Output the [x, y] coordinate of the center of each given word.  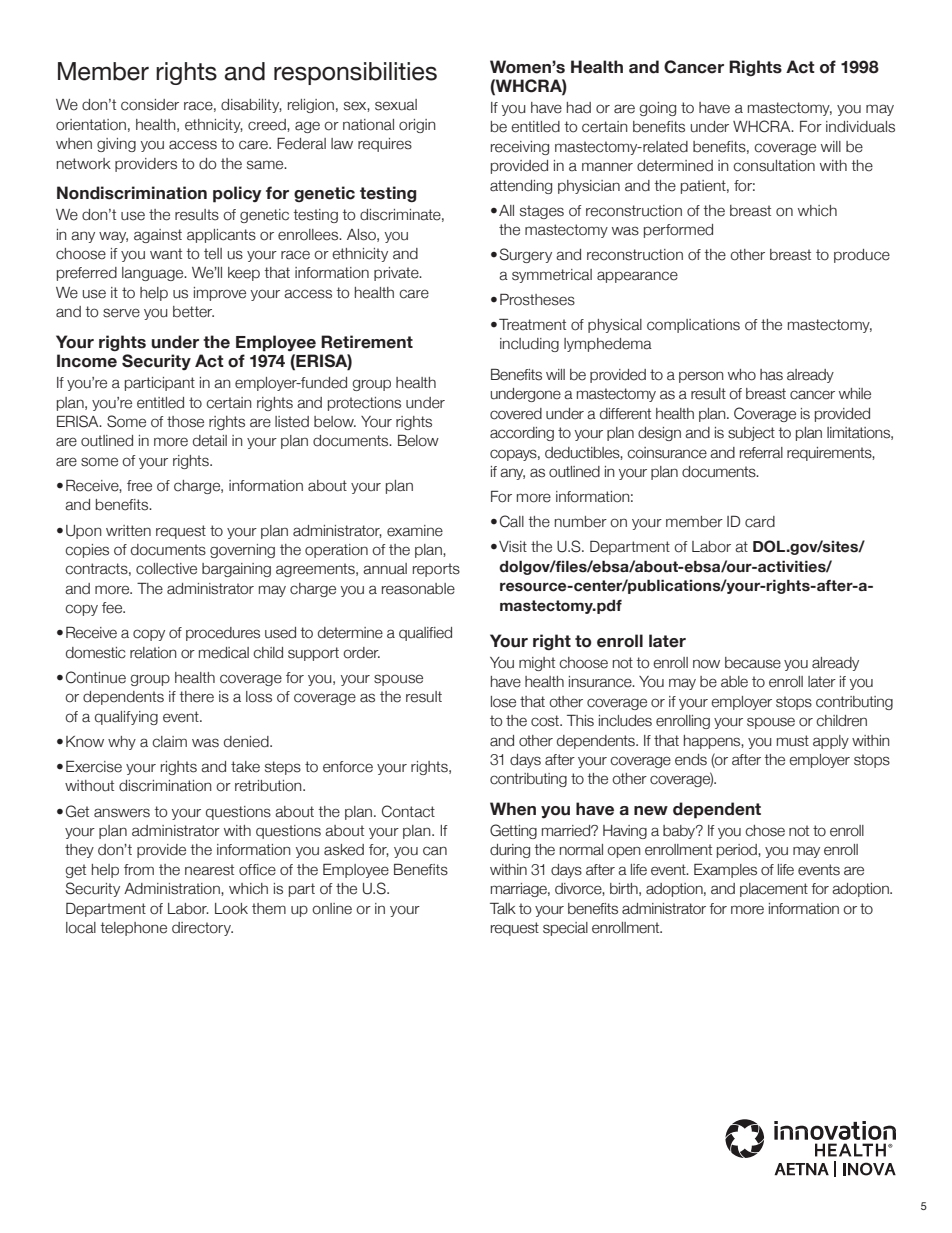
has [771, 375]
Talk [503, 908]
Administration [173, 889]
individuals [860, 127]
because [753, 663]
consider [150, 105]
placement [774, 890]
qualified [425, 634]
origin [417, 126]
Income [87, 361]
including [529, 345]
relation [153, 653]
